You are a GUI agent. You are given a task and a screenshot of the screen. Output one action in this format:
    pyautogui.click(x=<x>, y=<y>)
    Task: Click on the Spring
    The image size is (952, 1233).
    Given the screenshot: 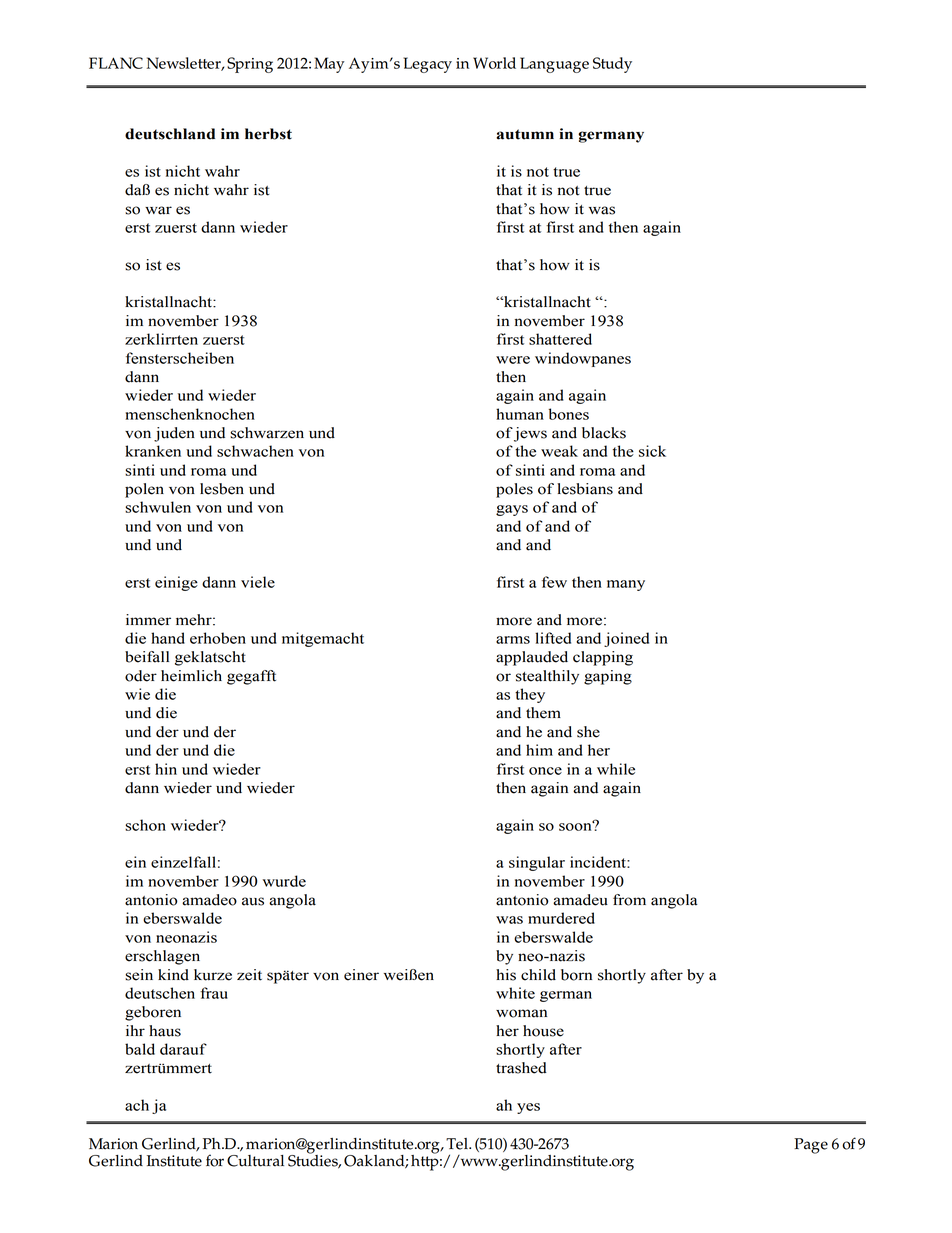 What is the action you would take?
    pyautogui.click(x=250, y=65)
